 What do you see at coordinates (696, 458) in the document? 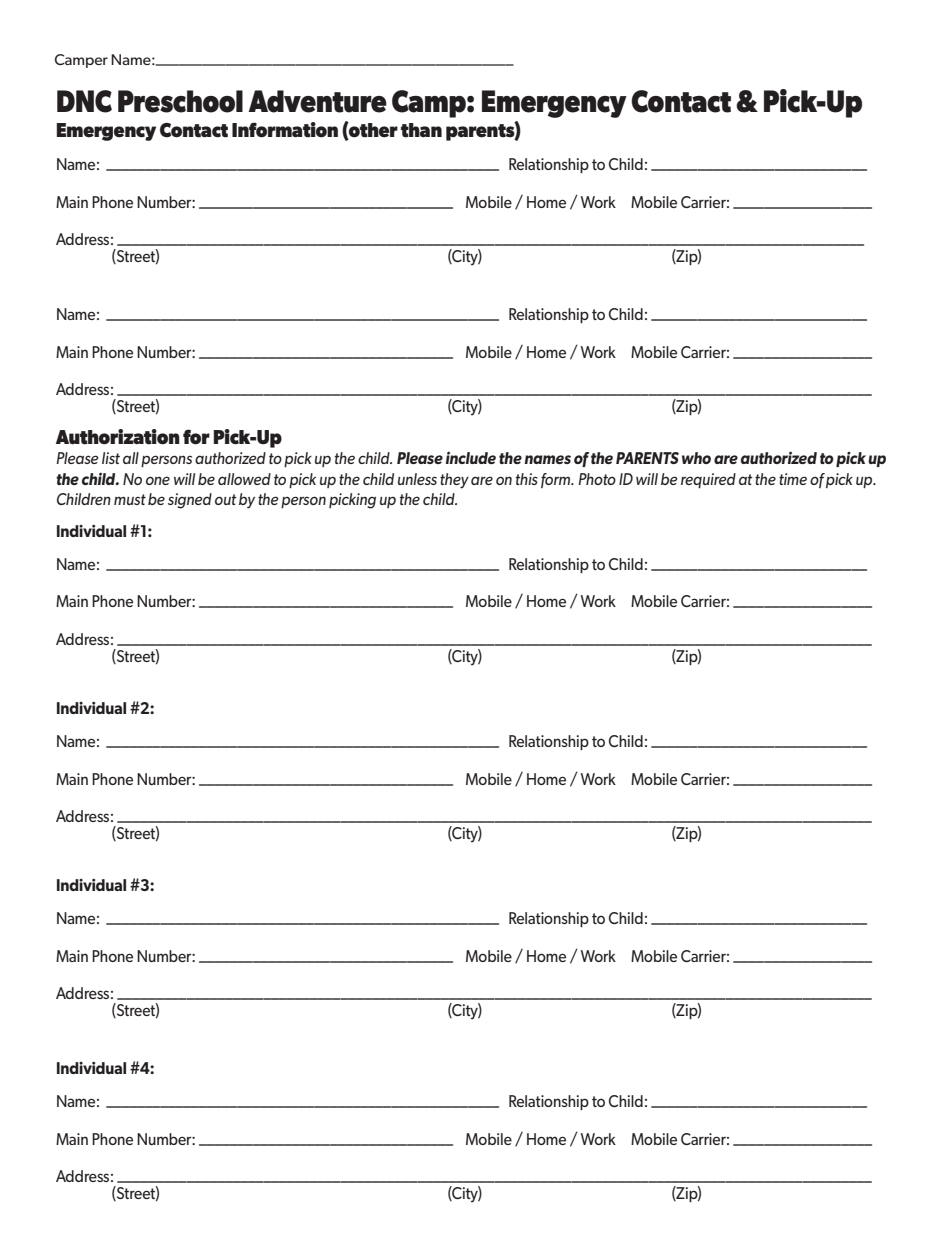
I see `who` at bounding box center [696, 458].
